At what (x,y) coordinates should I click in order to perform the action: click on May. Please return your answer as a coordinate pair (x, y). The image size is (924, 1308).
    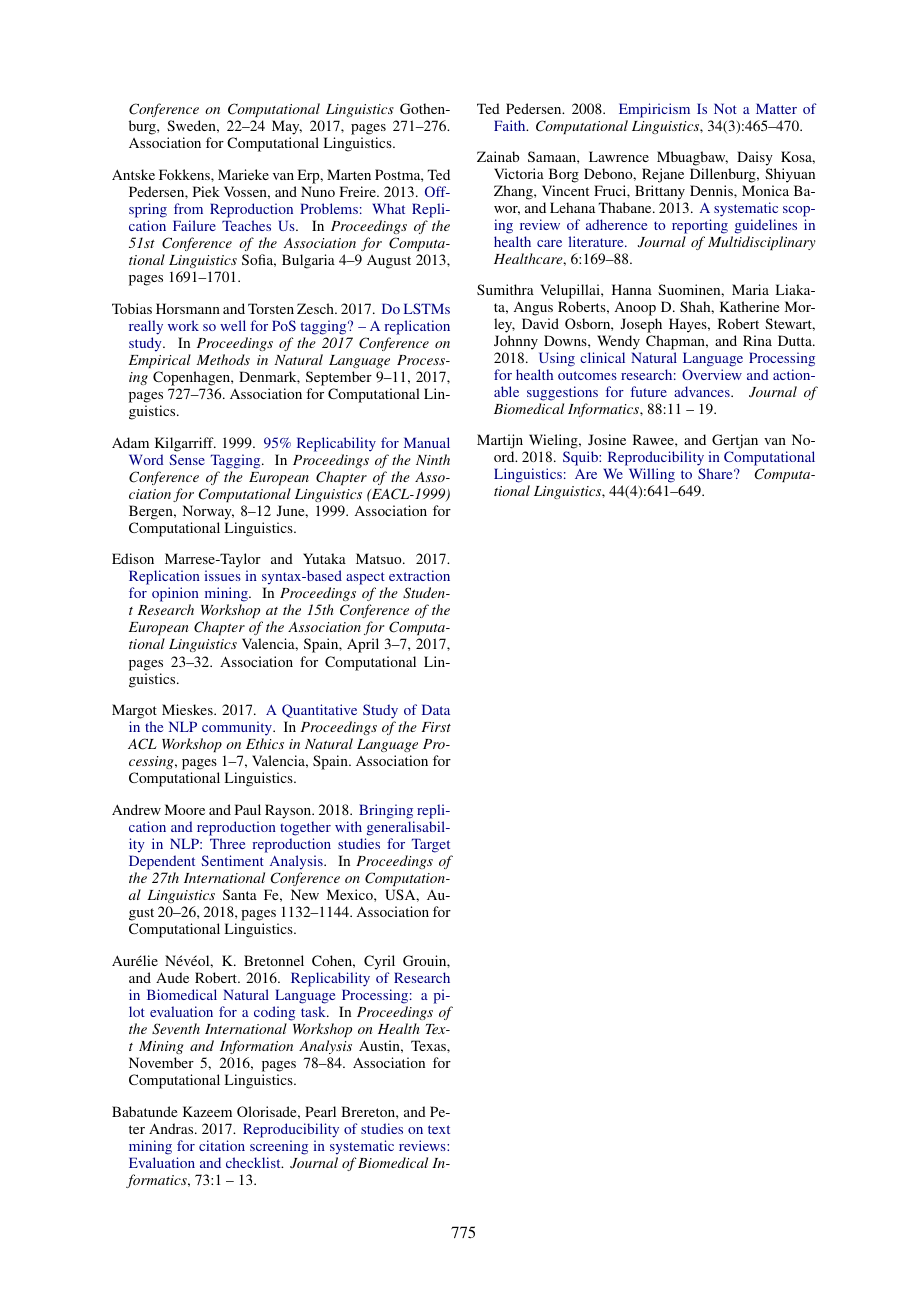
    Looking at the image, I should click on (287, 127).
